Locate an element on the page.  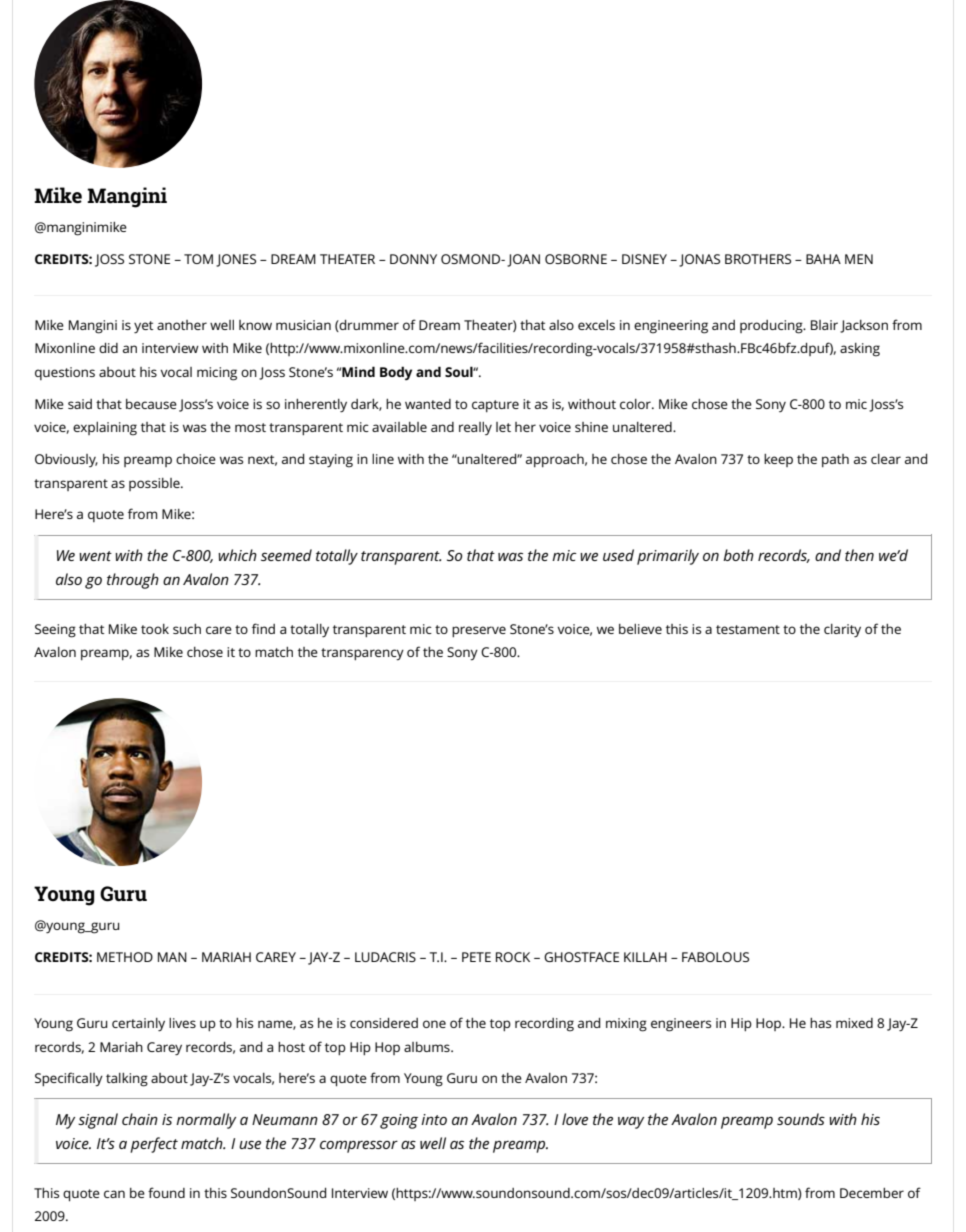
DONNY is located at coordinates (413, 259).
